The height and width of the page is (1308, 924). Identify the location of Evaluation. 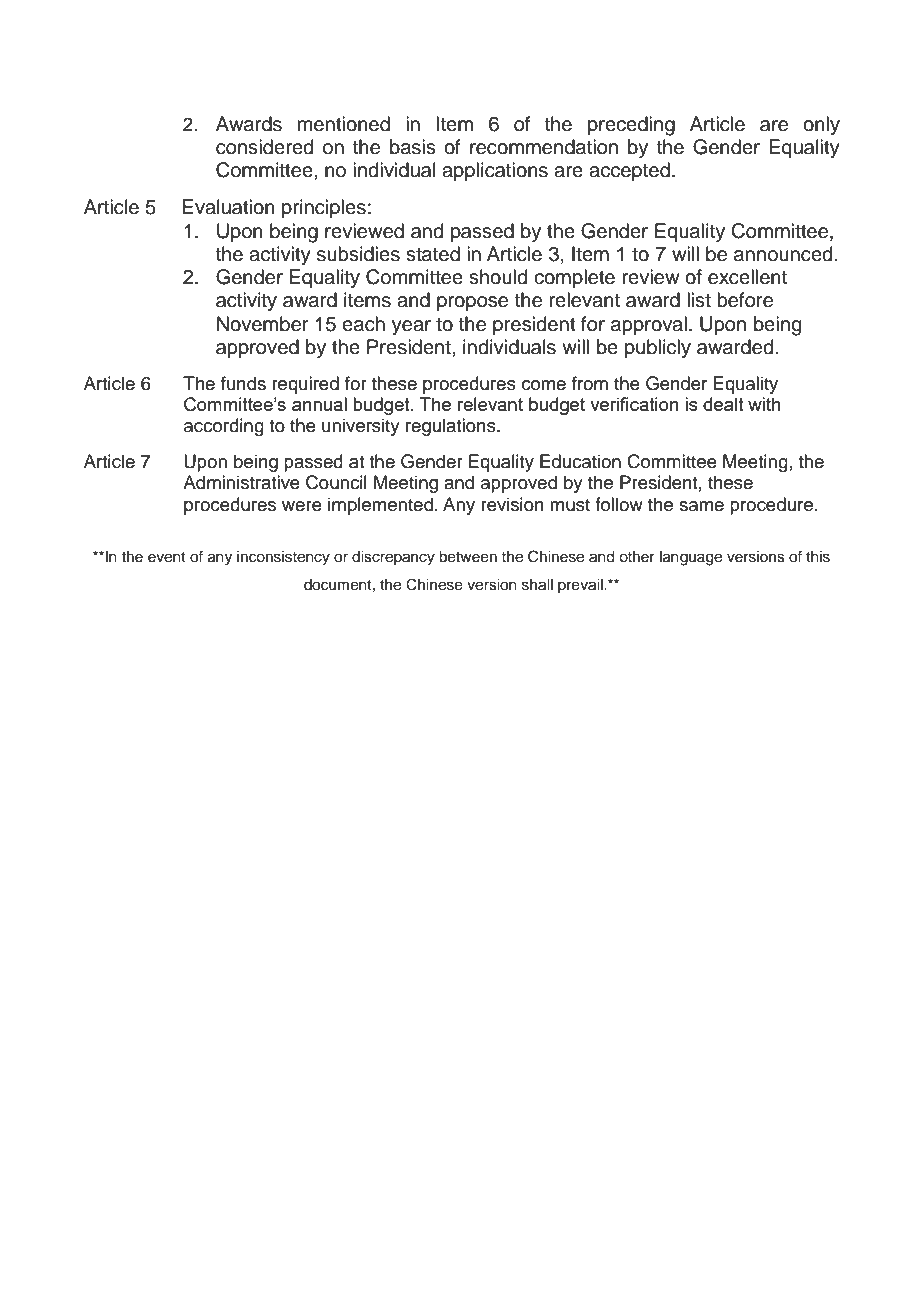
(229, 207).
